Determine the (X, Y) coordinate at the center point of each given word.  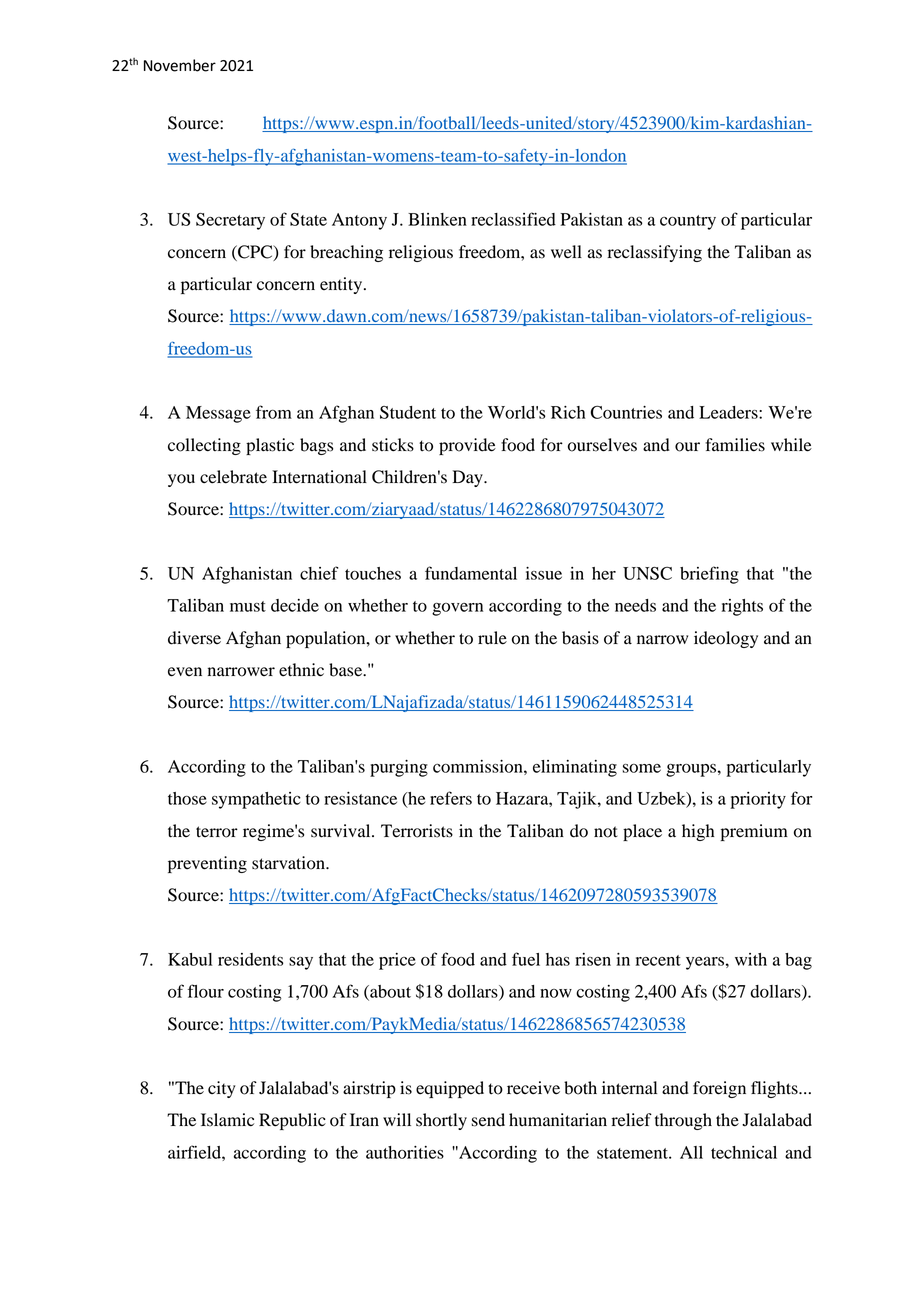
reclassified (513, 219)
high (698, 832)
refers (451, 798)
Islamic (227, 1120)
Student (408, 412)
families (735, 445)
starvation (289, 863)
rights (742, 607)
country (688, 222)
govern (457, 609)
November (180, 65)
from (274, 412)
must (248, 606)
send (488, 1120)
